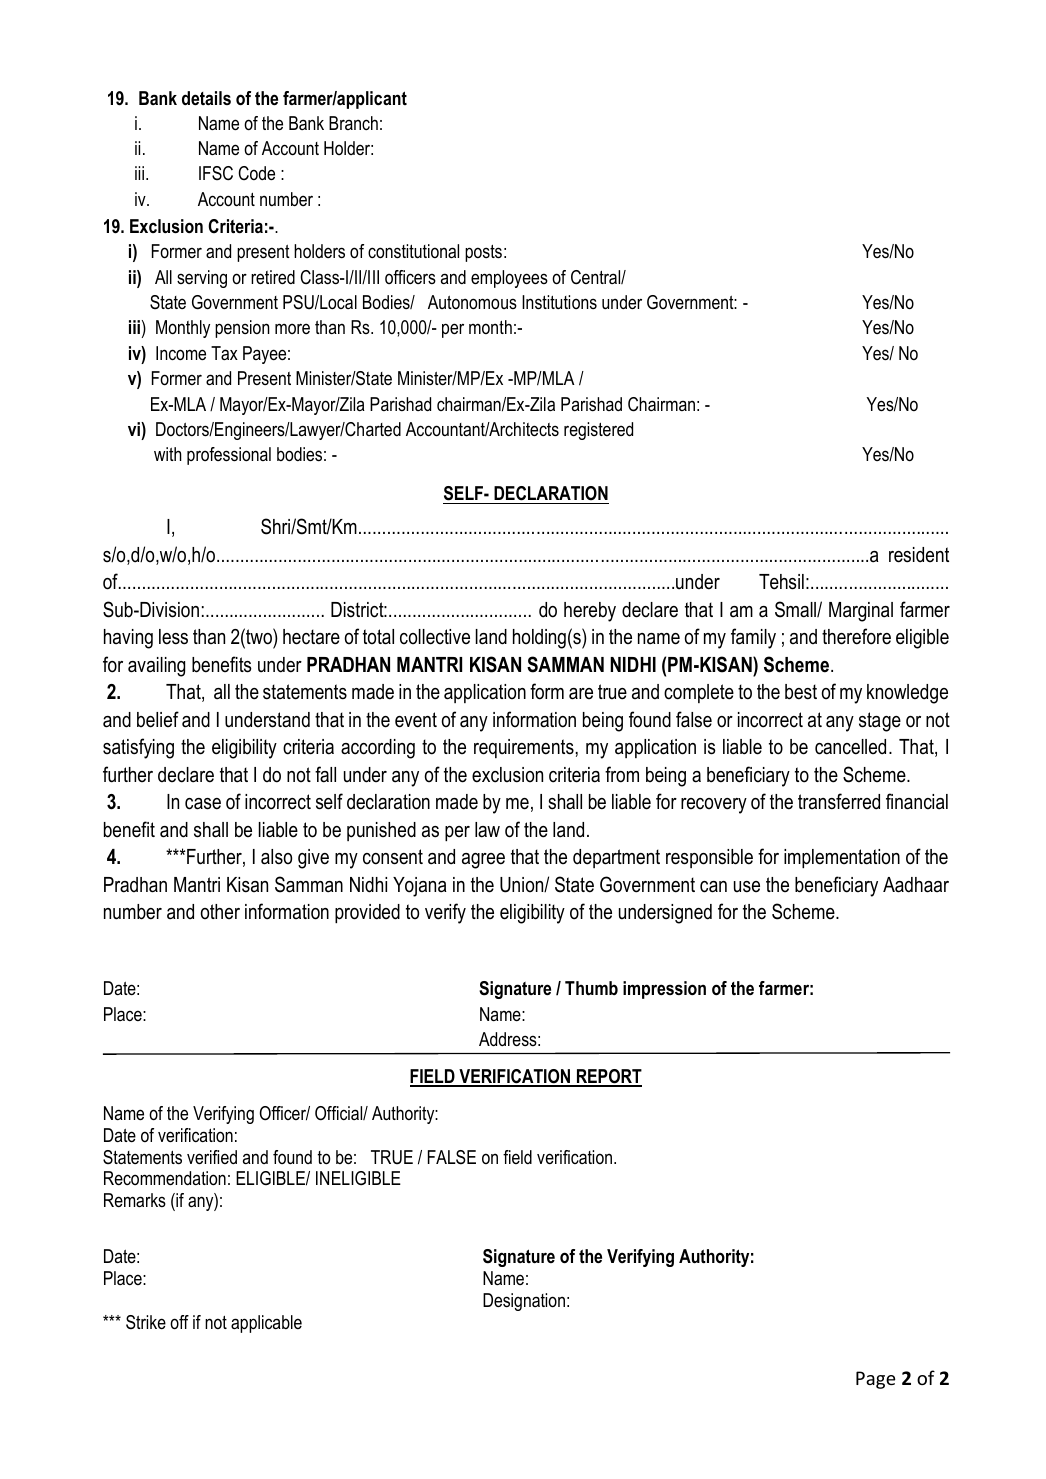 The height and width of the screenshot is (1479, 1046). What do you see at coordinates (266, 1324) in the screenshot?
I see `applicable` at bounding box center [266, 1324].
